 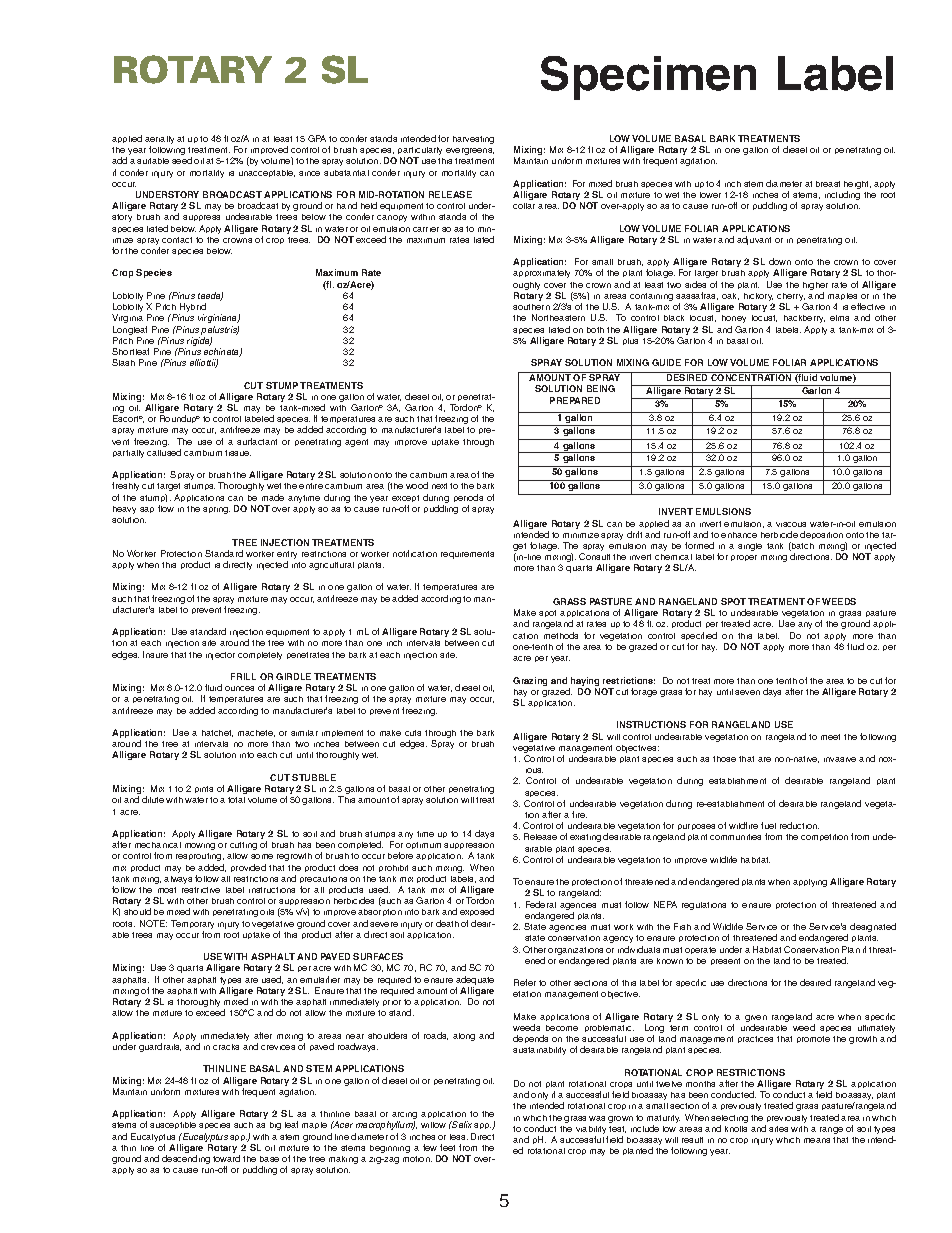 I want to click on breast, so click(x=828, y=184).
